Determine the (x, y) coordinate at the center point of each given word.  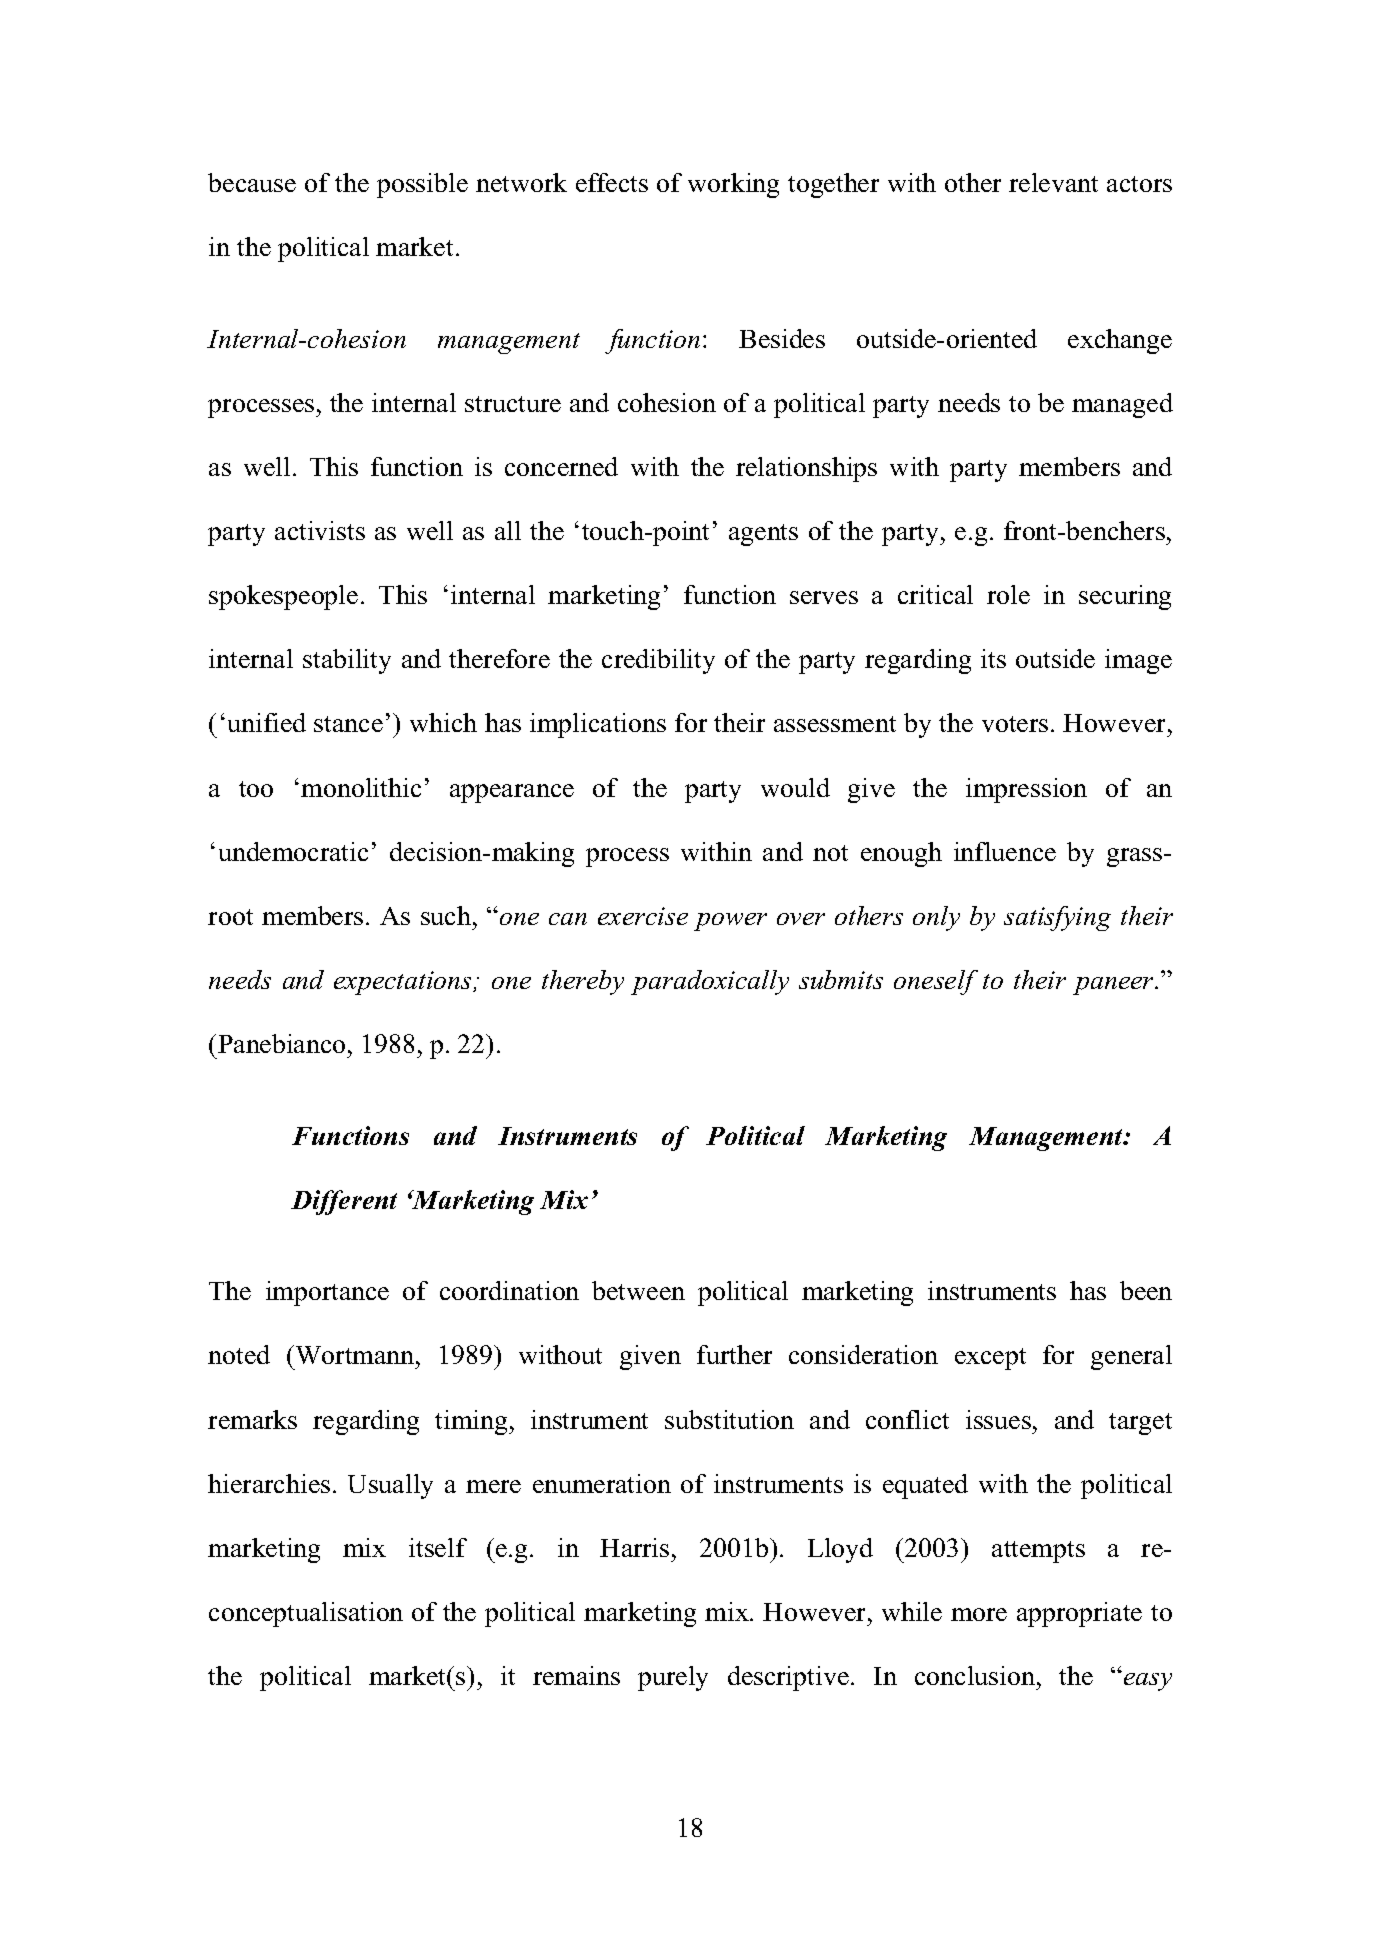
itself (438, 1547)
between (638, 1290)
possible (422, 185)
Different (344, 1202)
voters (1015, 724)
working (733, 185)
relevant (1053, 182)
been (1146, 1290)
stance (348, 724)
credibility (658, 661)
